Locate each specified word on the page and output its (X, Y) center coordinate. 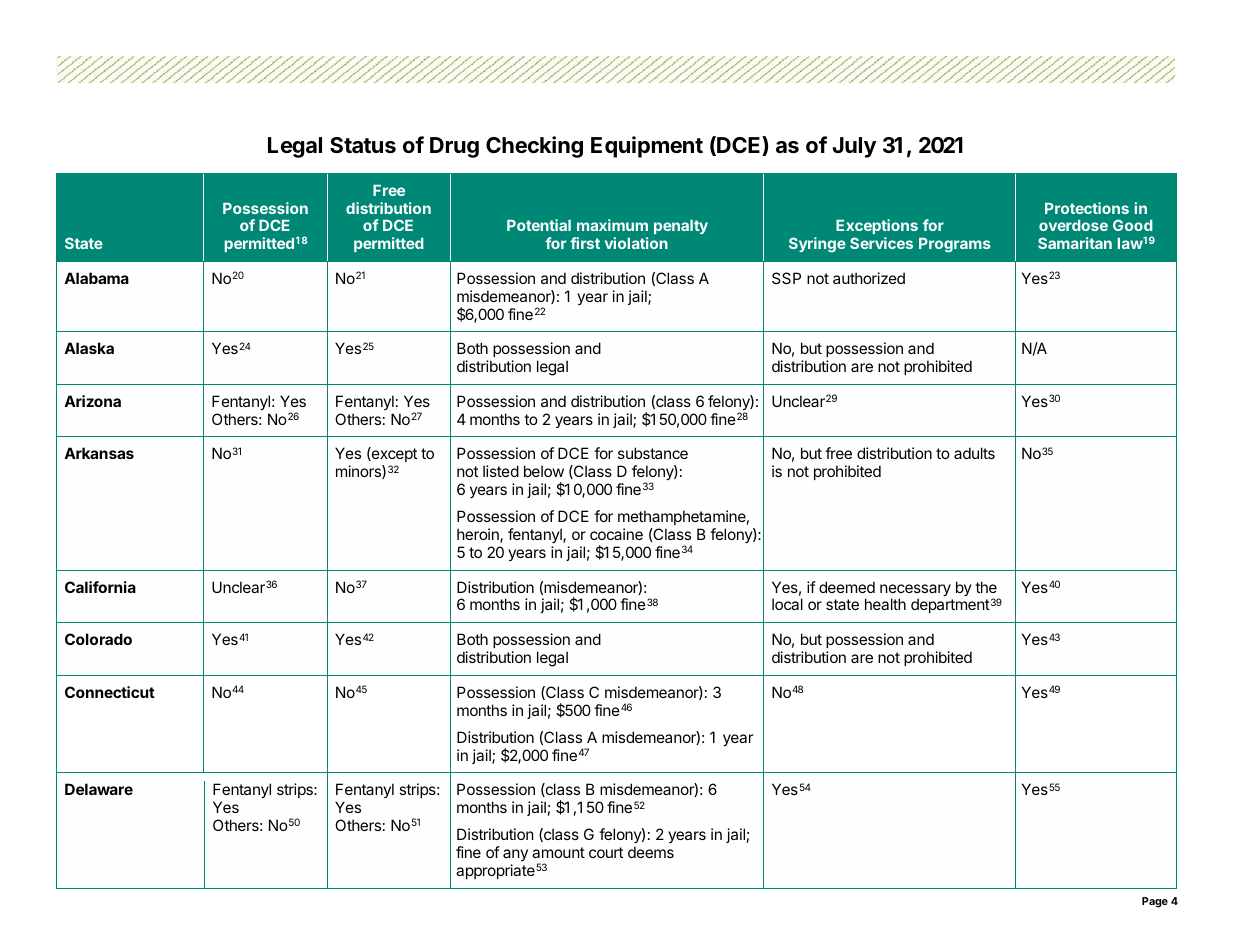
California (100, 587)
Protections (1087, 208)
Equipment (647, 147)
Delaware (99, 789)
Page (1155, 902)
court (606, 852)
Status (363, 145)
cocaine (616, 534)
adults (974, 453)
